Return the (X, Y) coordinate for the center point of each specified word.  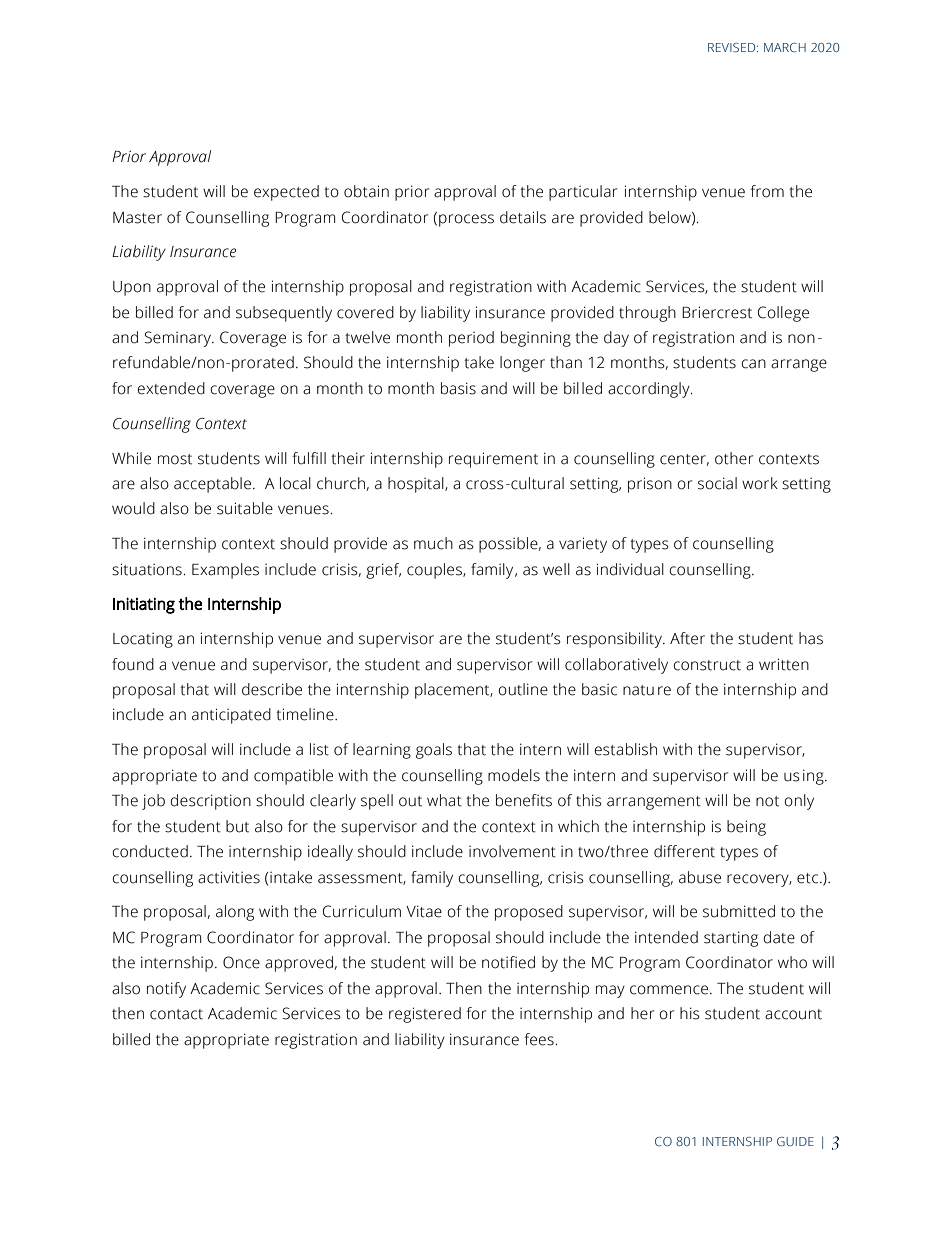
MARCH (785, 47)
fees (540, 1039)
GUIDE (795, 1141)
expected (286, 193)
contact (176, 1014)
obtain (366, 191)
